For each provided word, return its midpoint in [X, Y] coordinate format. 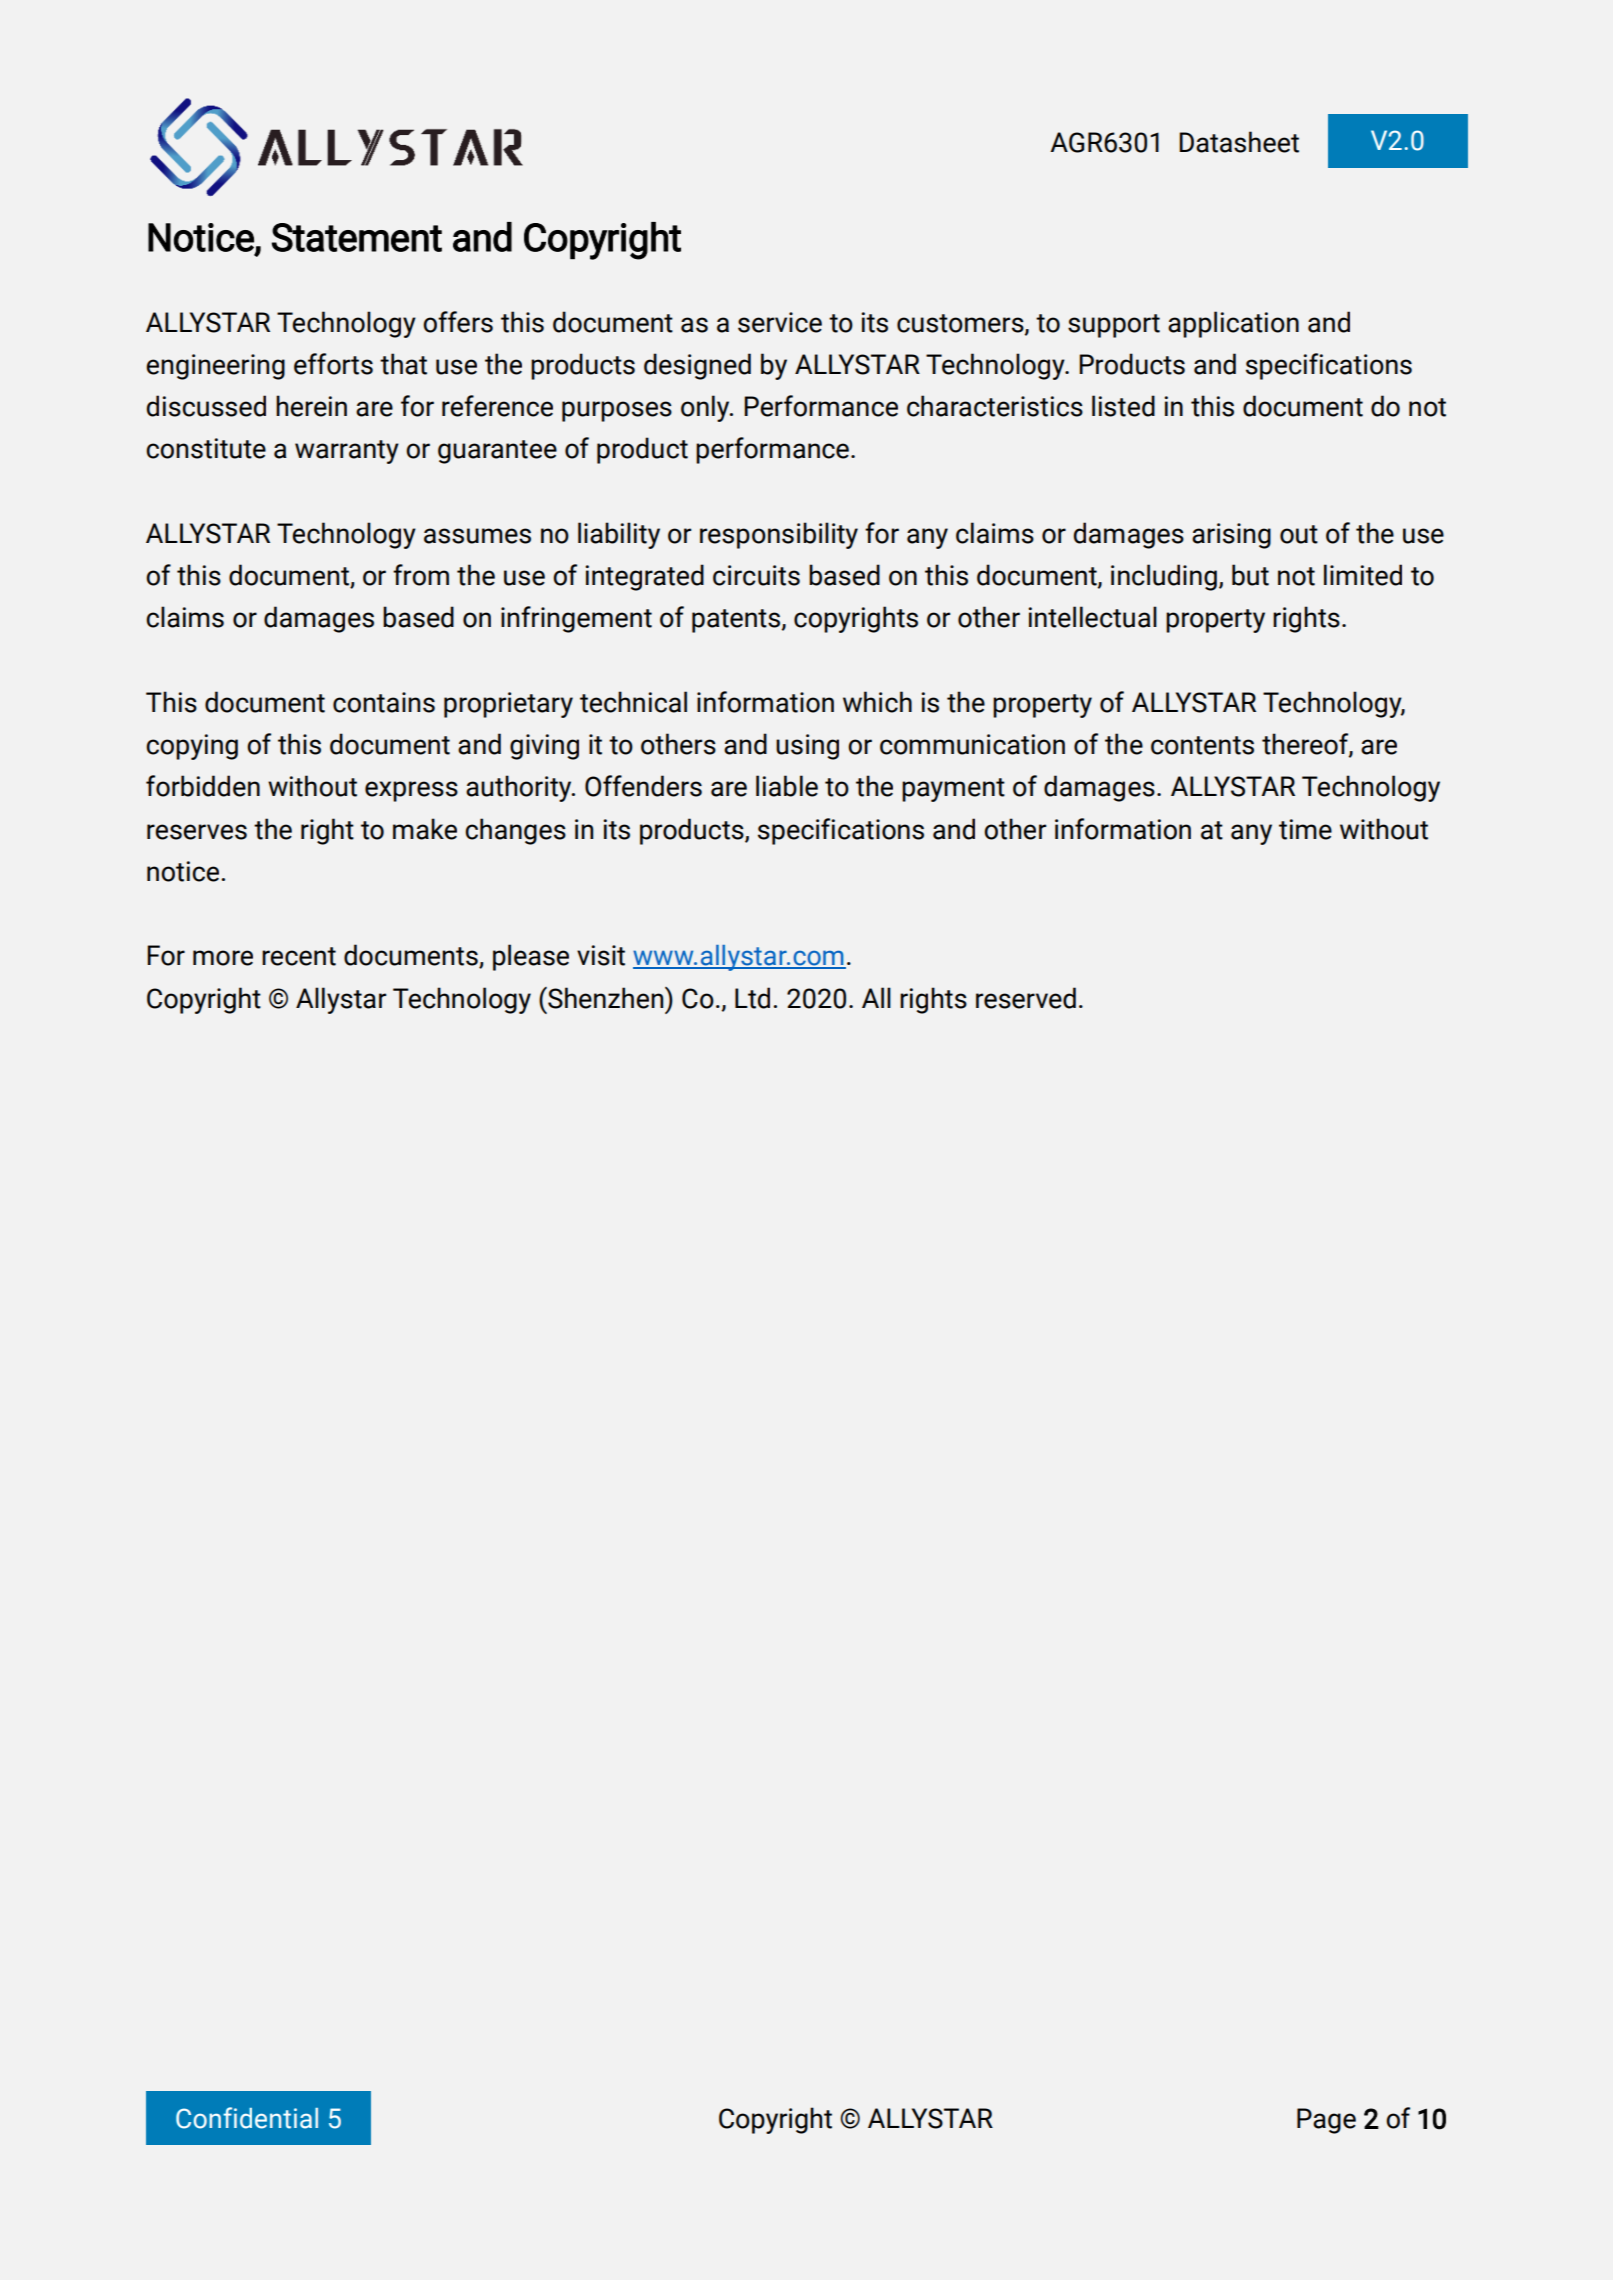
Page [1326, 2121]
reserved [1026, 998]
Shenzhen [606, 998]
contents [1202, 745]
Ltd [752, 998]
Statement [357, 237]
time [1305, 829]
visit [601, 955]
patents [737, 621]
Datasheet [1239, 142]
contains [384, 702]
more [223, 958]
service [780, 322]
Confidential [247, 2118]
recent [299, 956]
